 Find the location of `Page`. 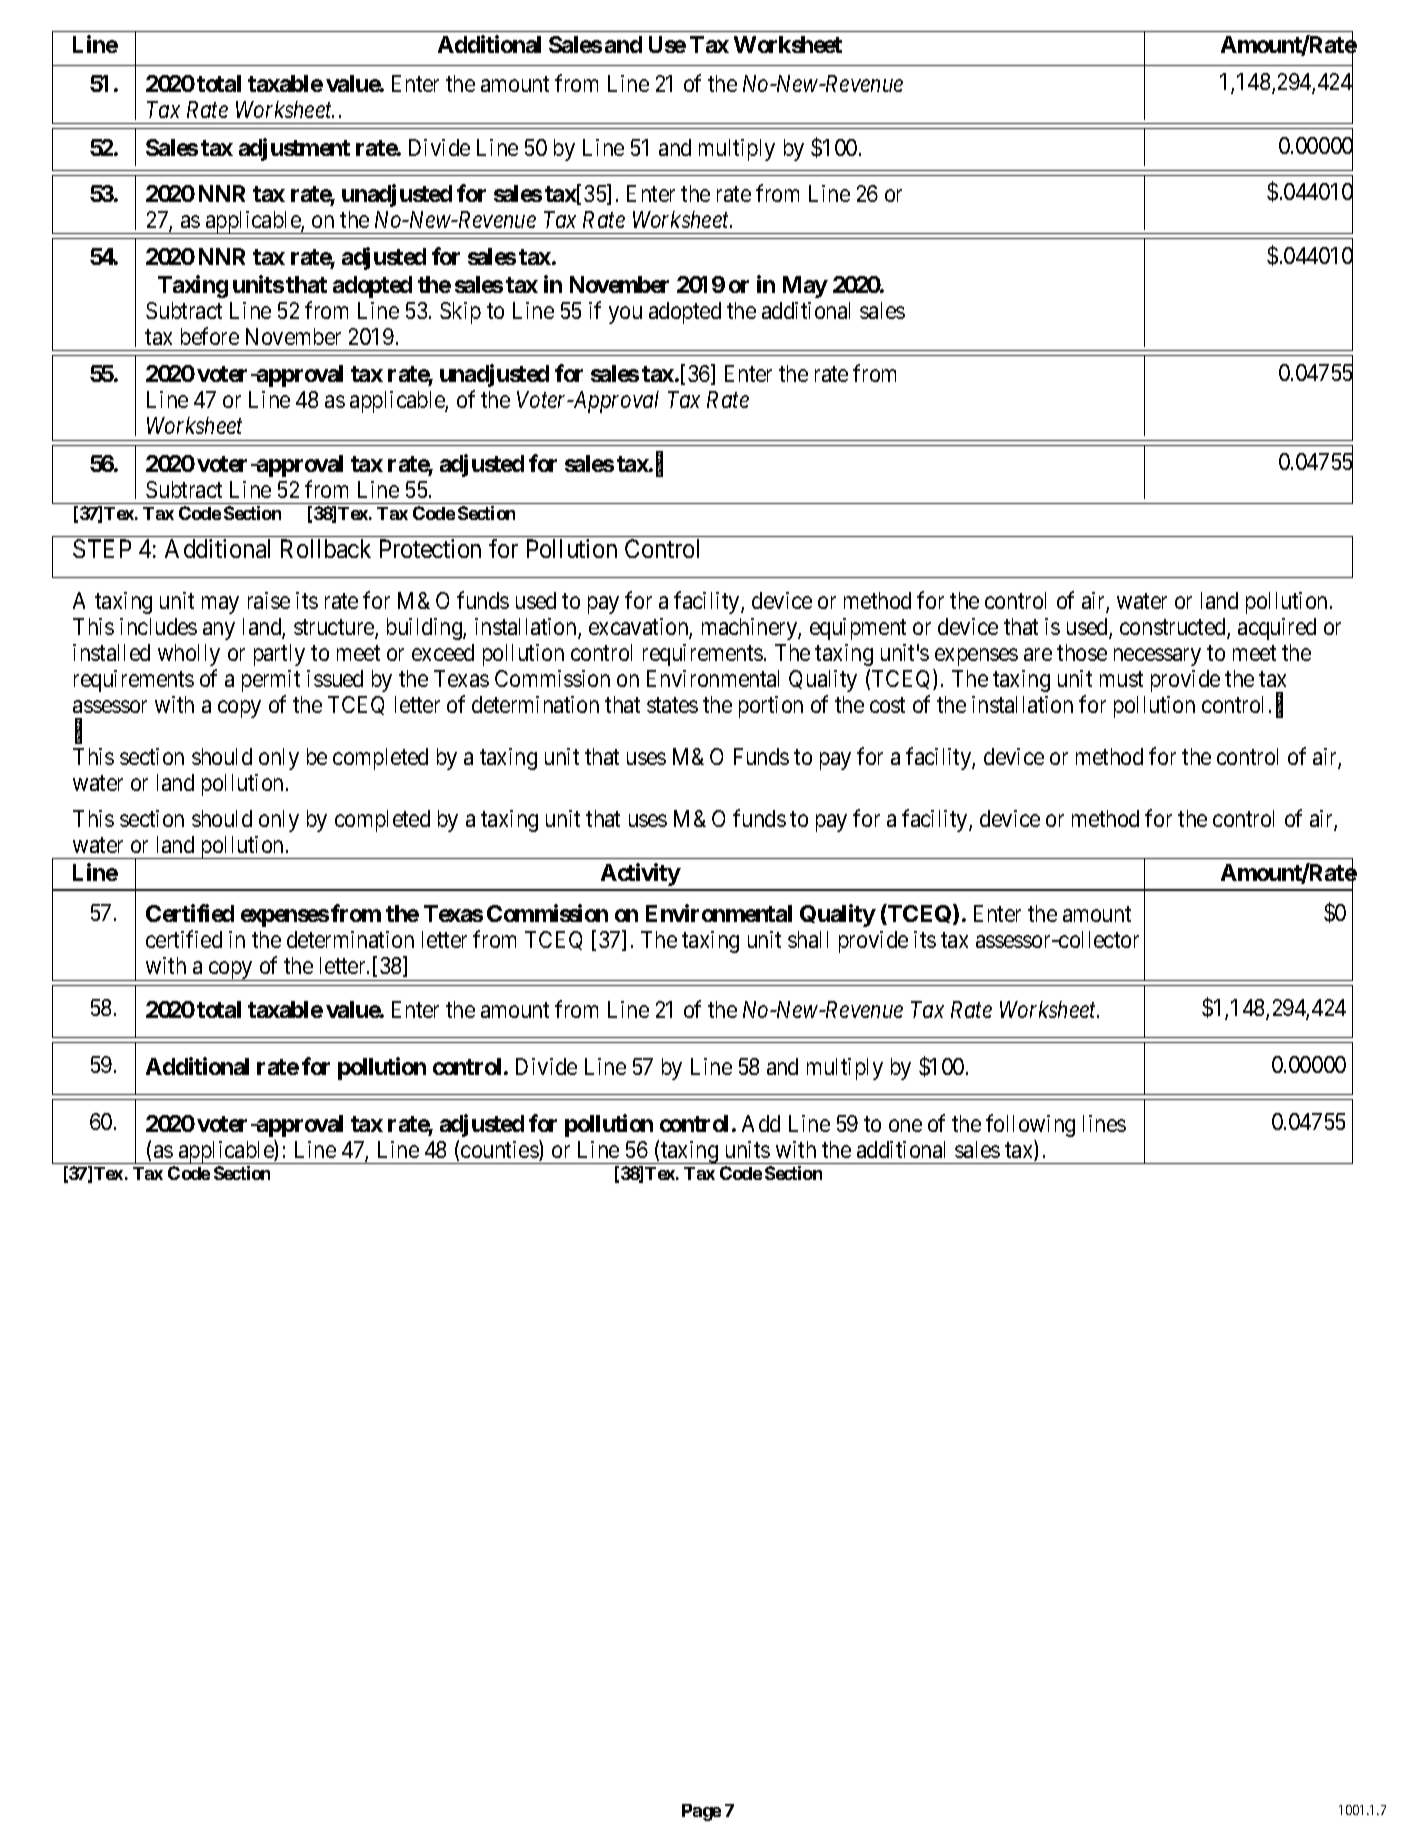

Page is located at coordinates (701, 1812).
